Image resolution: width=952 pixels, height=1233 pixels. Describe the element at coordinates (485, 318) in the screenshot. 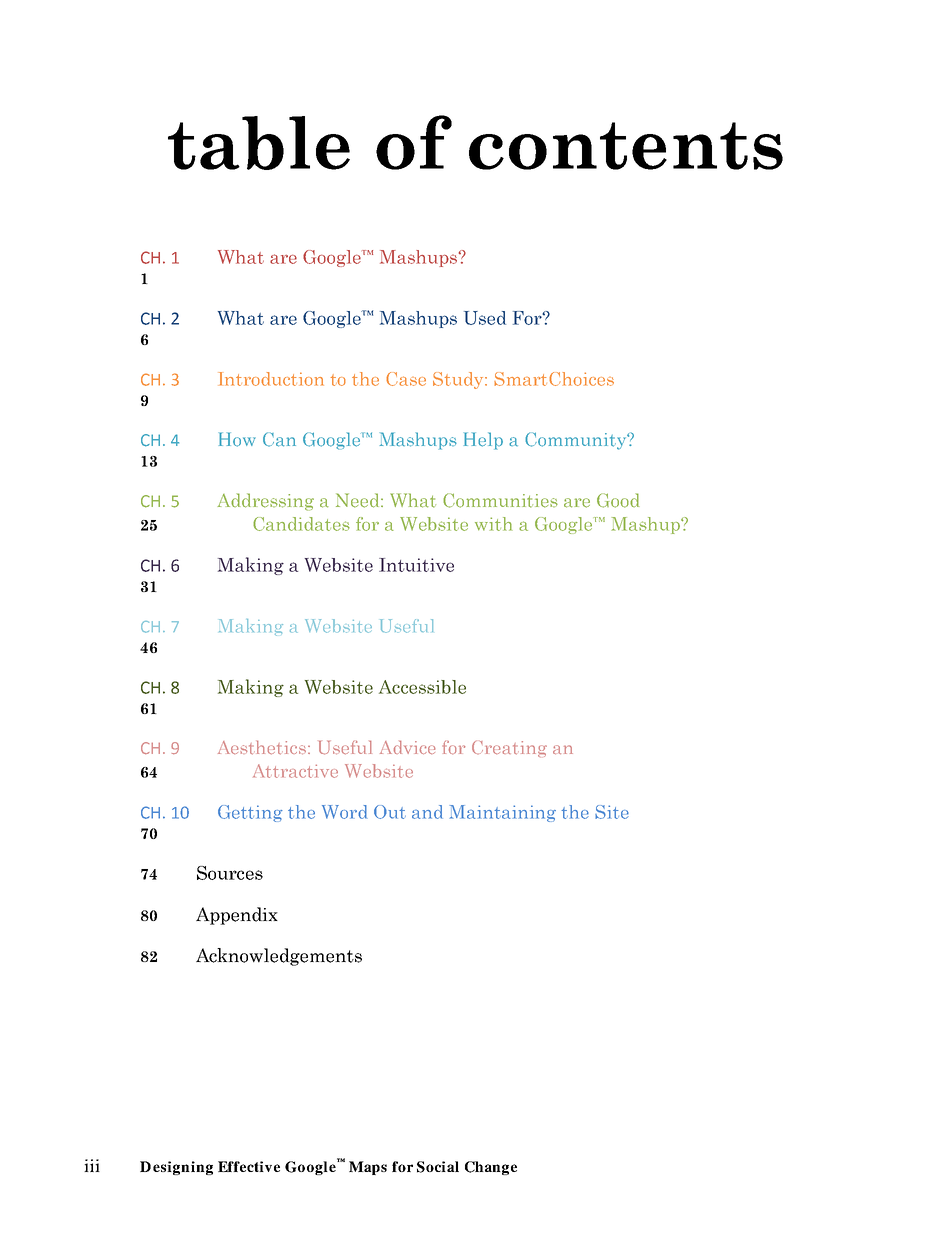

I see `Used` at that location.
